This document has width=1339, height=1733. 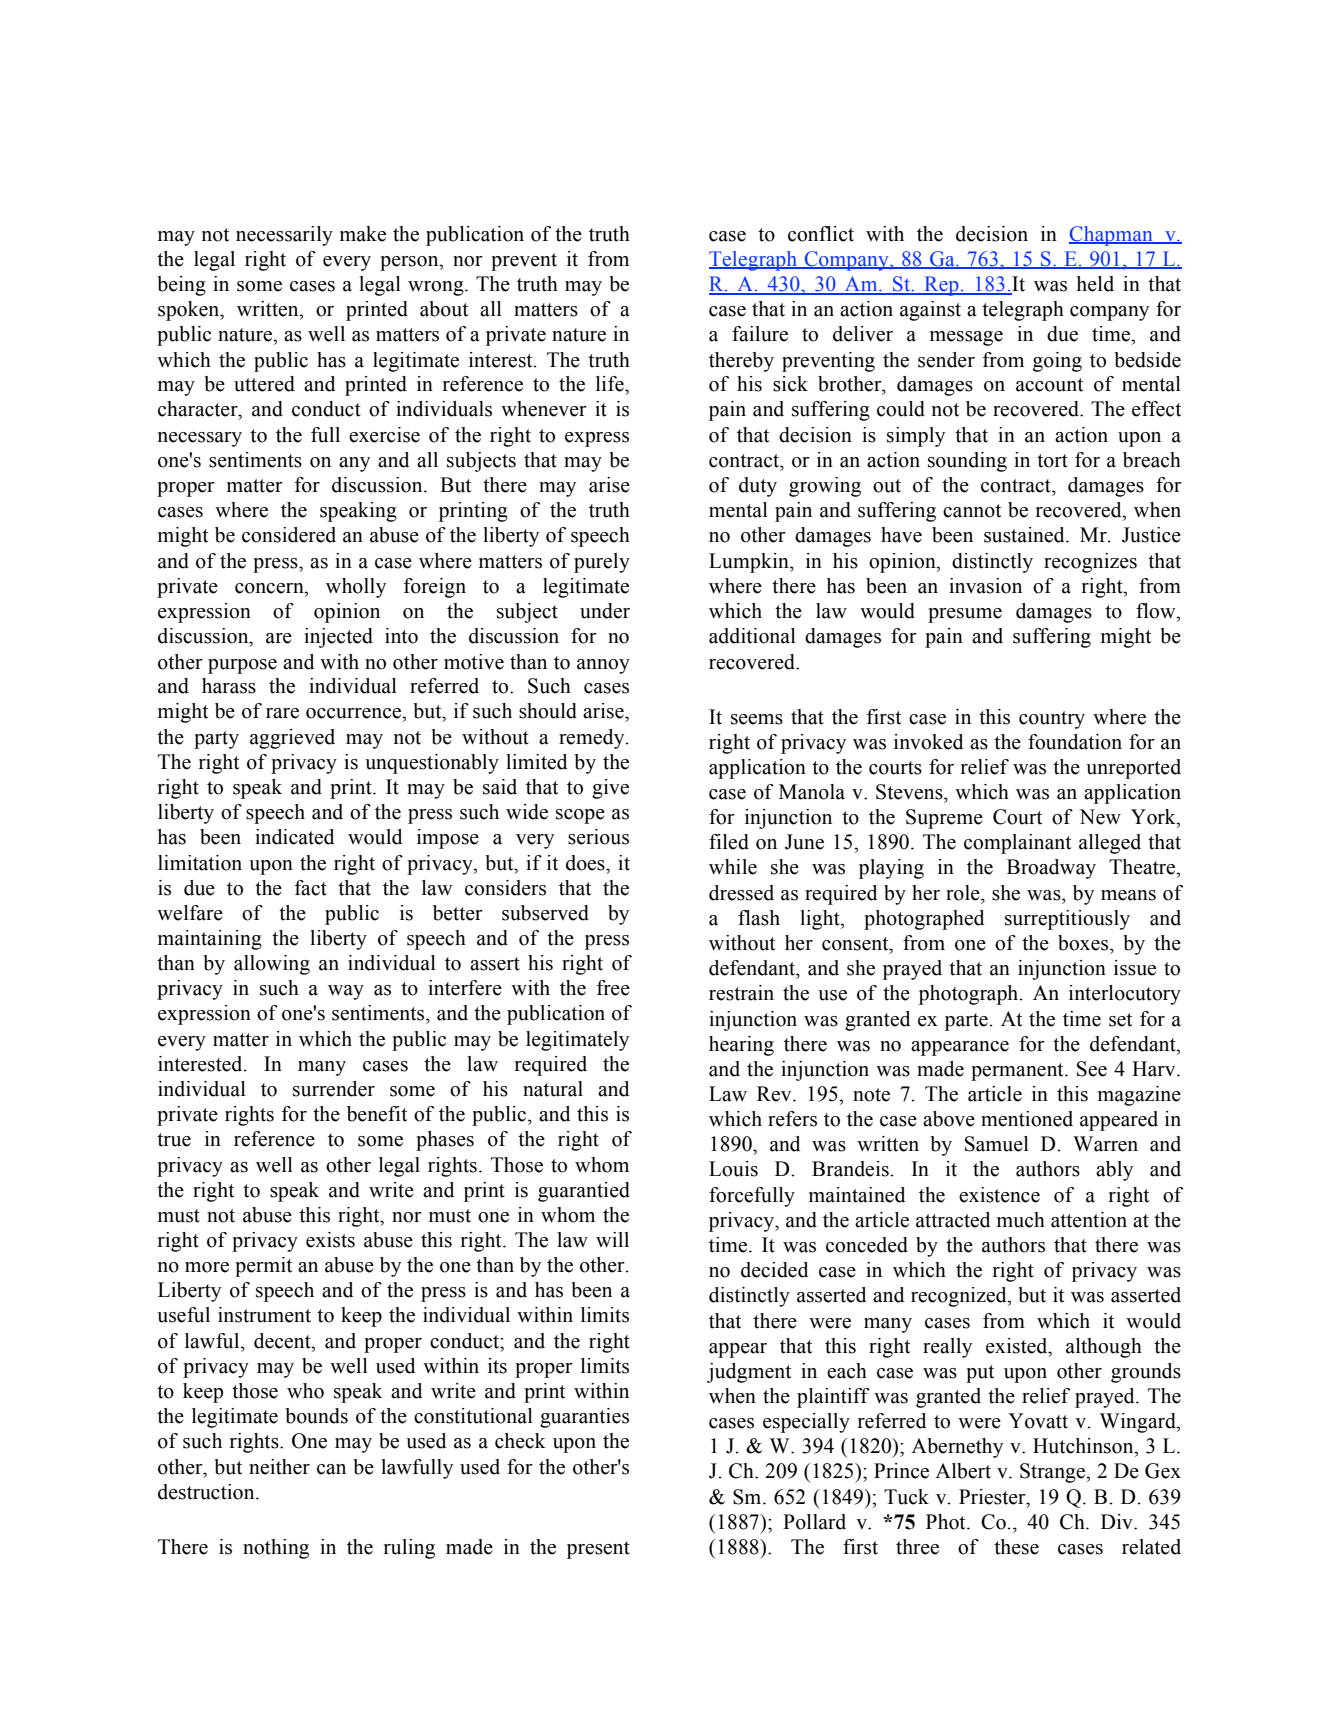 I want to click on surrender, so click(x=334, y=1089).
